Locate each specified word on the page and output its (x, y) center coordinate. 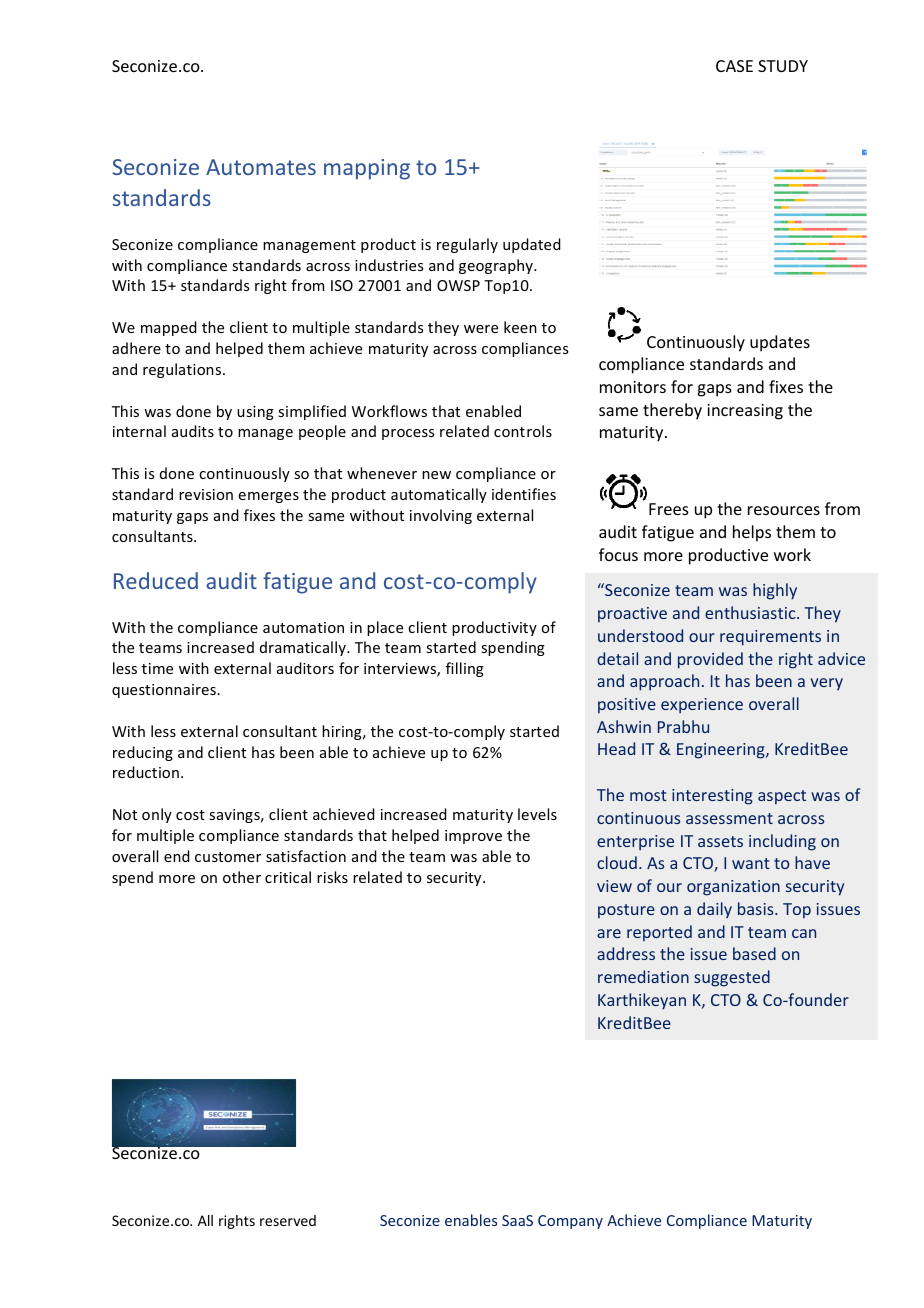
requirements (770, 638)
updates (780, 343)
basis (757, 908)
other (242, 877)
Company (570, 1222)
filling (465, 669)
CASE (734, 66)
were (481, 329)
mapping (367, 169)
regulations (183, 370)
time (157, 668)
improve (473, 837)
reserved (288, 1220)
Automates (261, 167)
